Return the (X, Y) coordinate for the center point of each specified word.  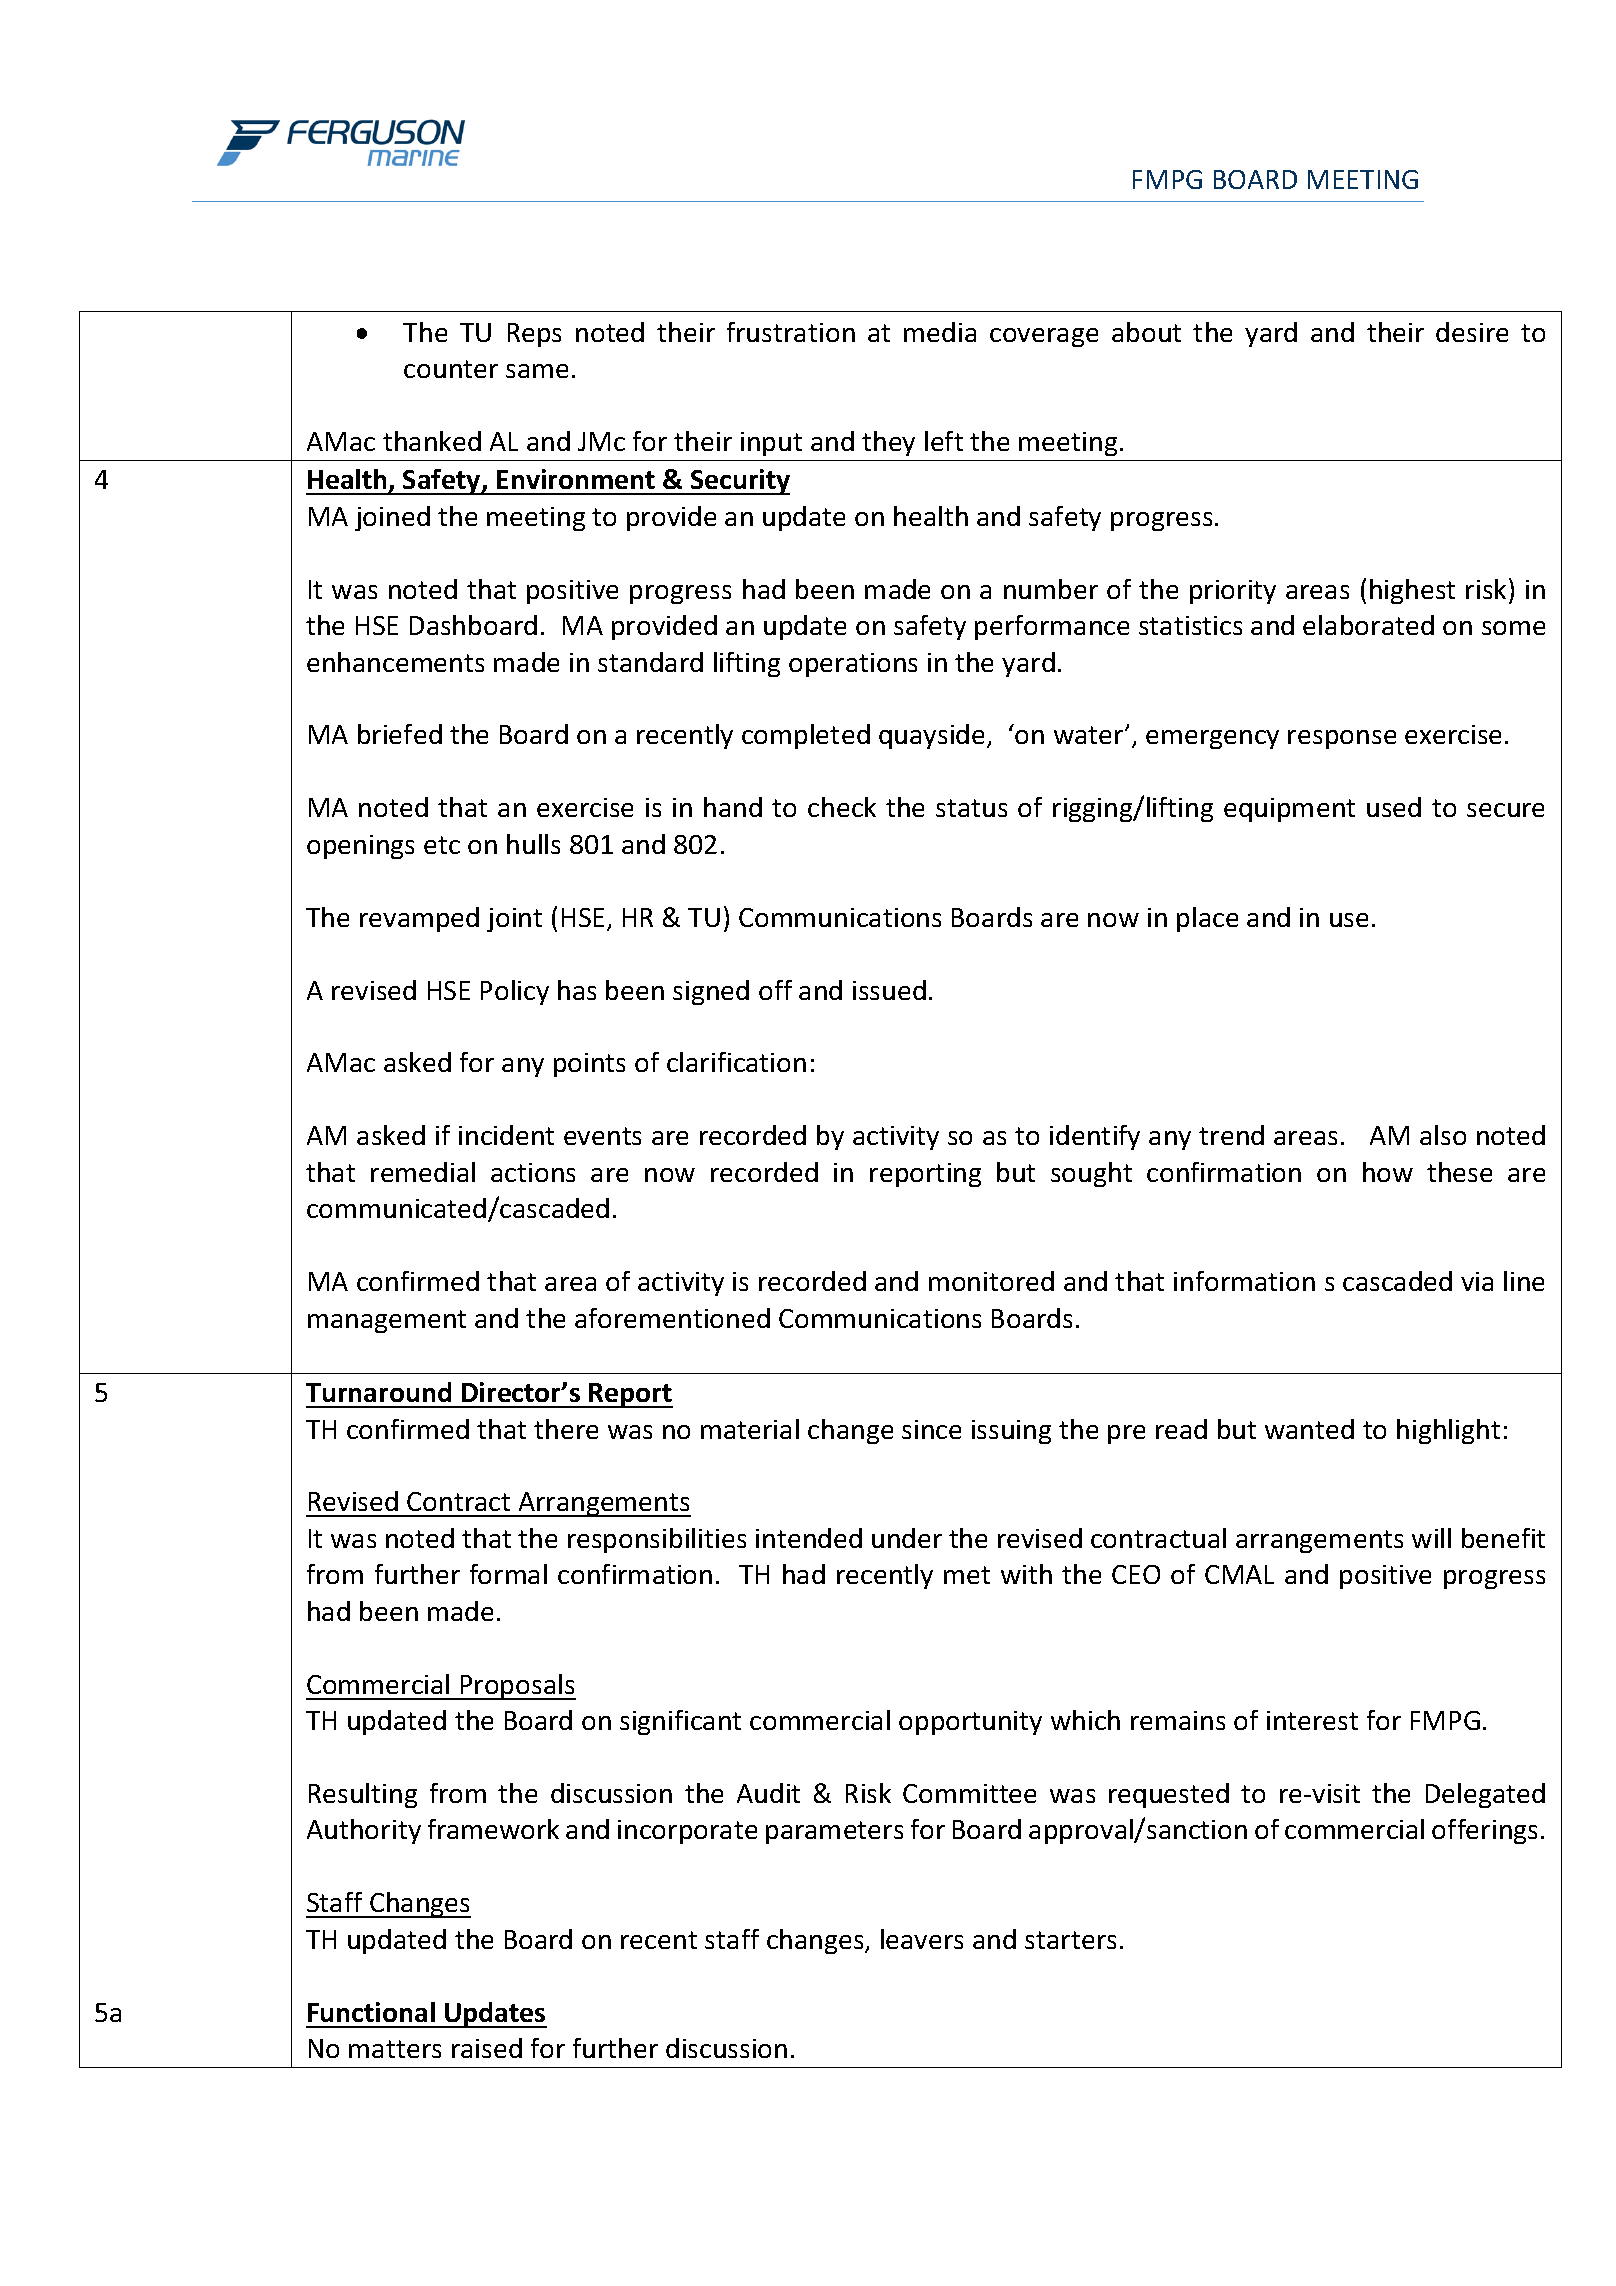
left (944, 441)
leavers (922, 1939)
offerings (1484, 1831)
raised (487, 2048)
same (537, 371)
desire (1472, 332)
